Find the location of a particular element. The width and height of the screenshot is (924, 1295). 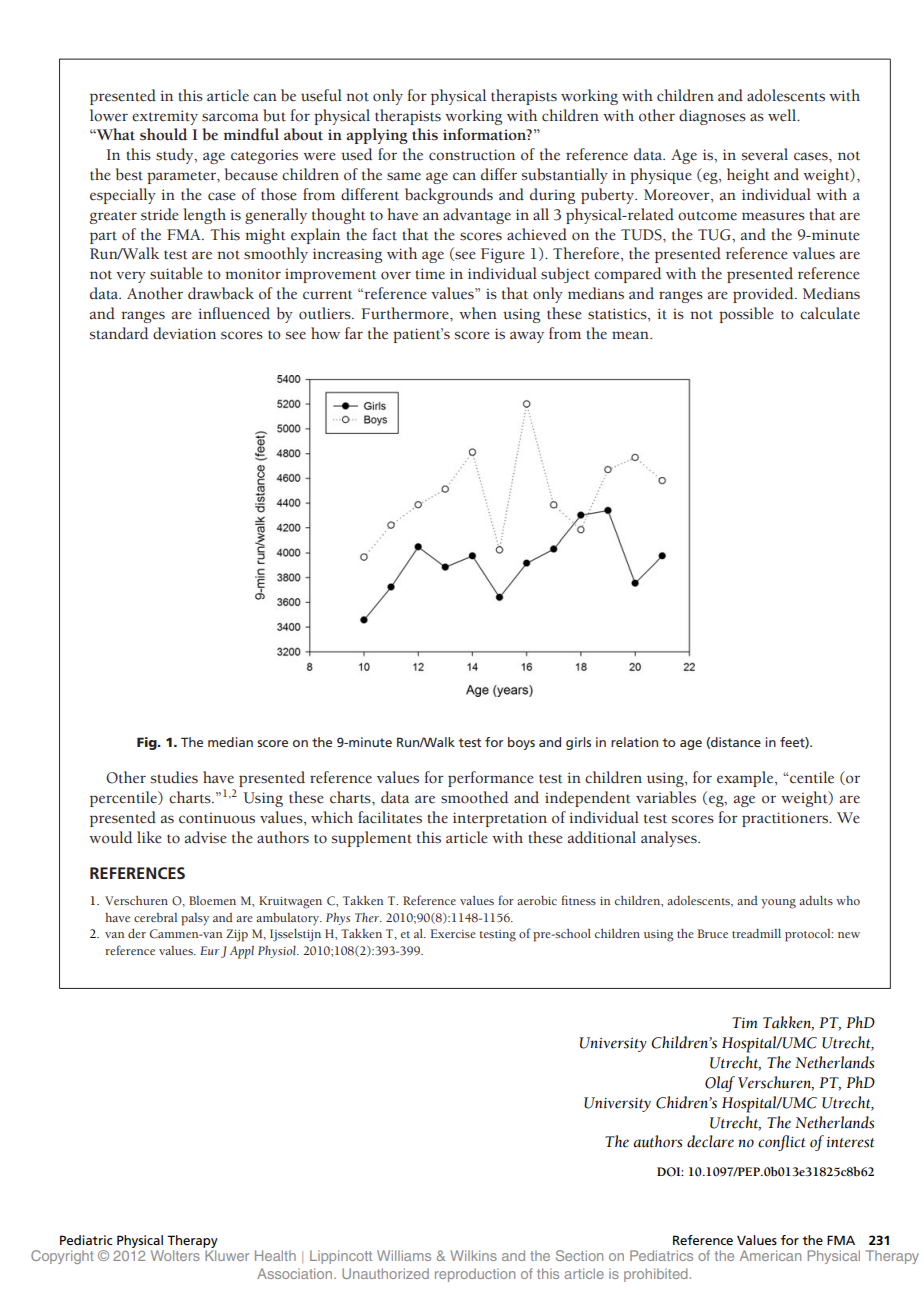

construction is located at coordinates (472, 155).
